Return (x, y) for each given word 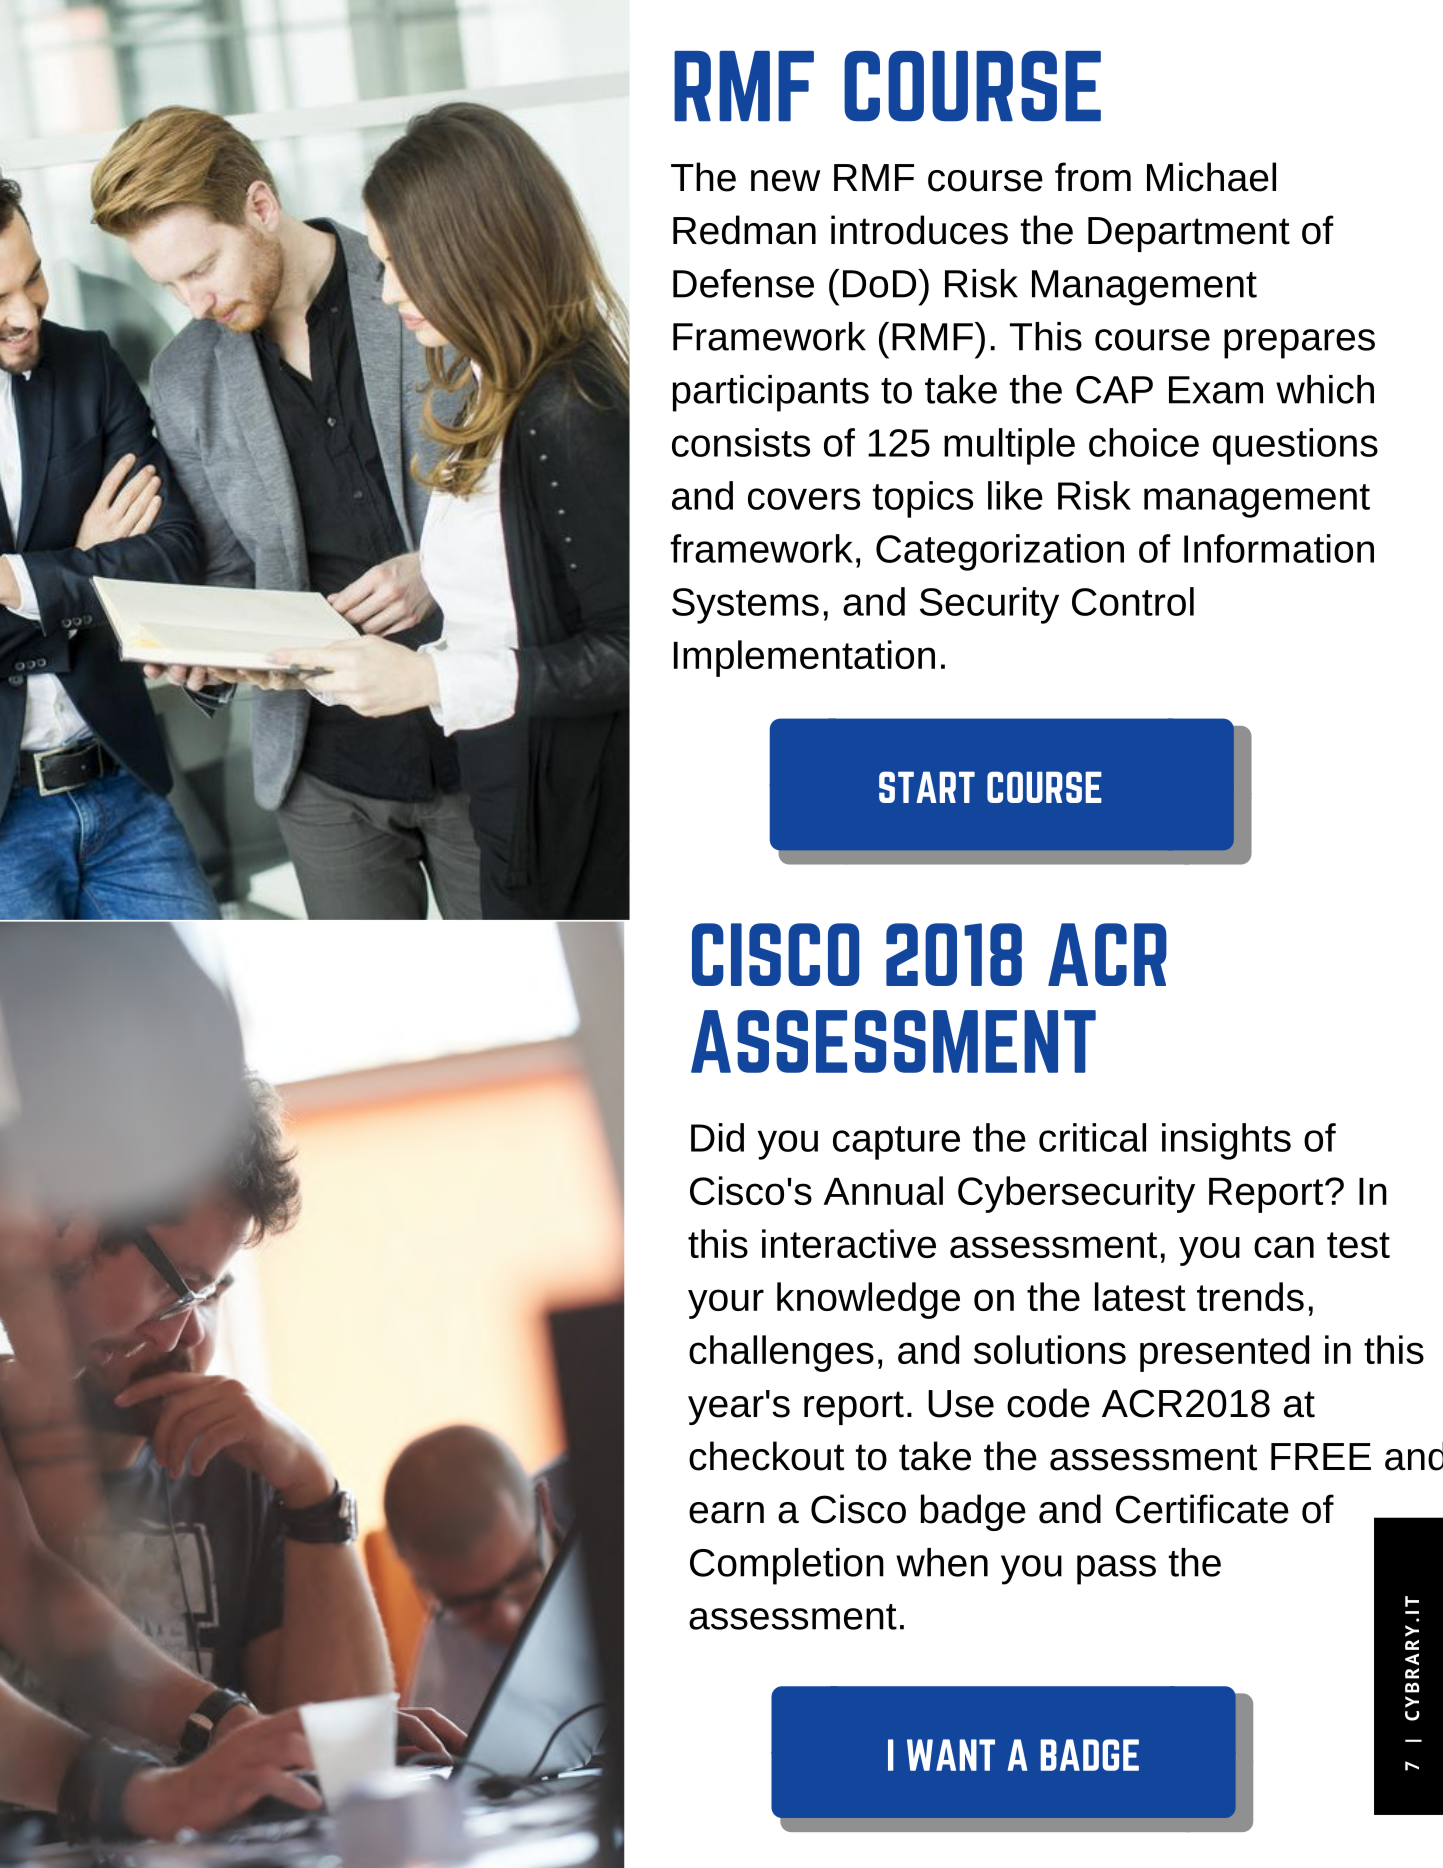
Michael (1211, 177)
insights (1226, 1141)
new (785, 181)
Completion (787, 1566)
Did (717, 1137)
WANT (951, 1755)
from (1093, 177)
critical (1092, 1137)
